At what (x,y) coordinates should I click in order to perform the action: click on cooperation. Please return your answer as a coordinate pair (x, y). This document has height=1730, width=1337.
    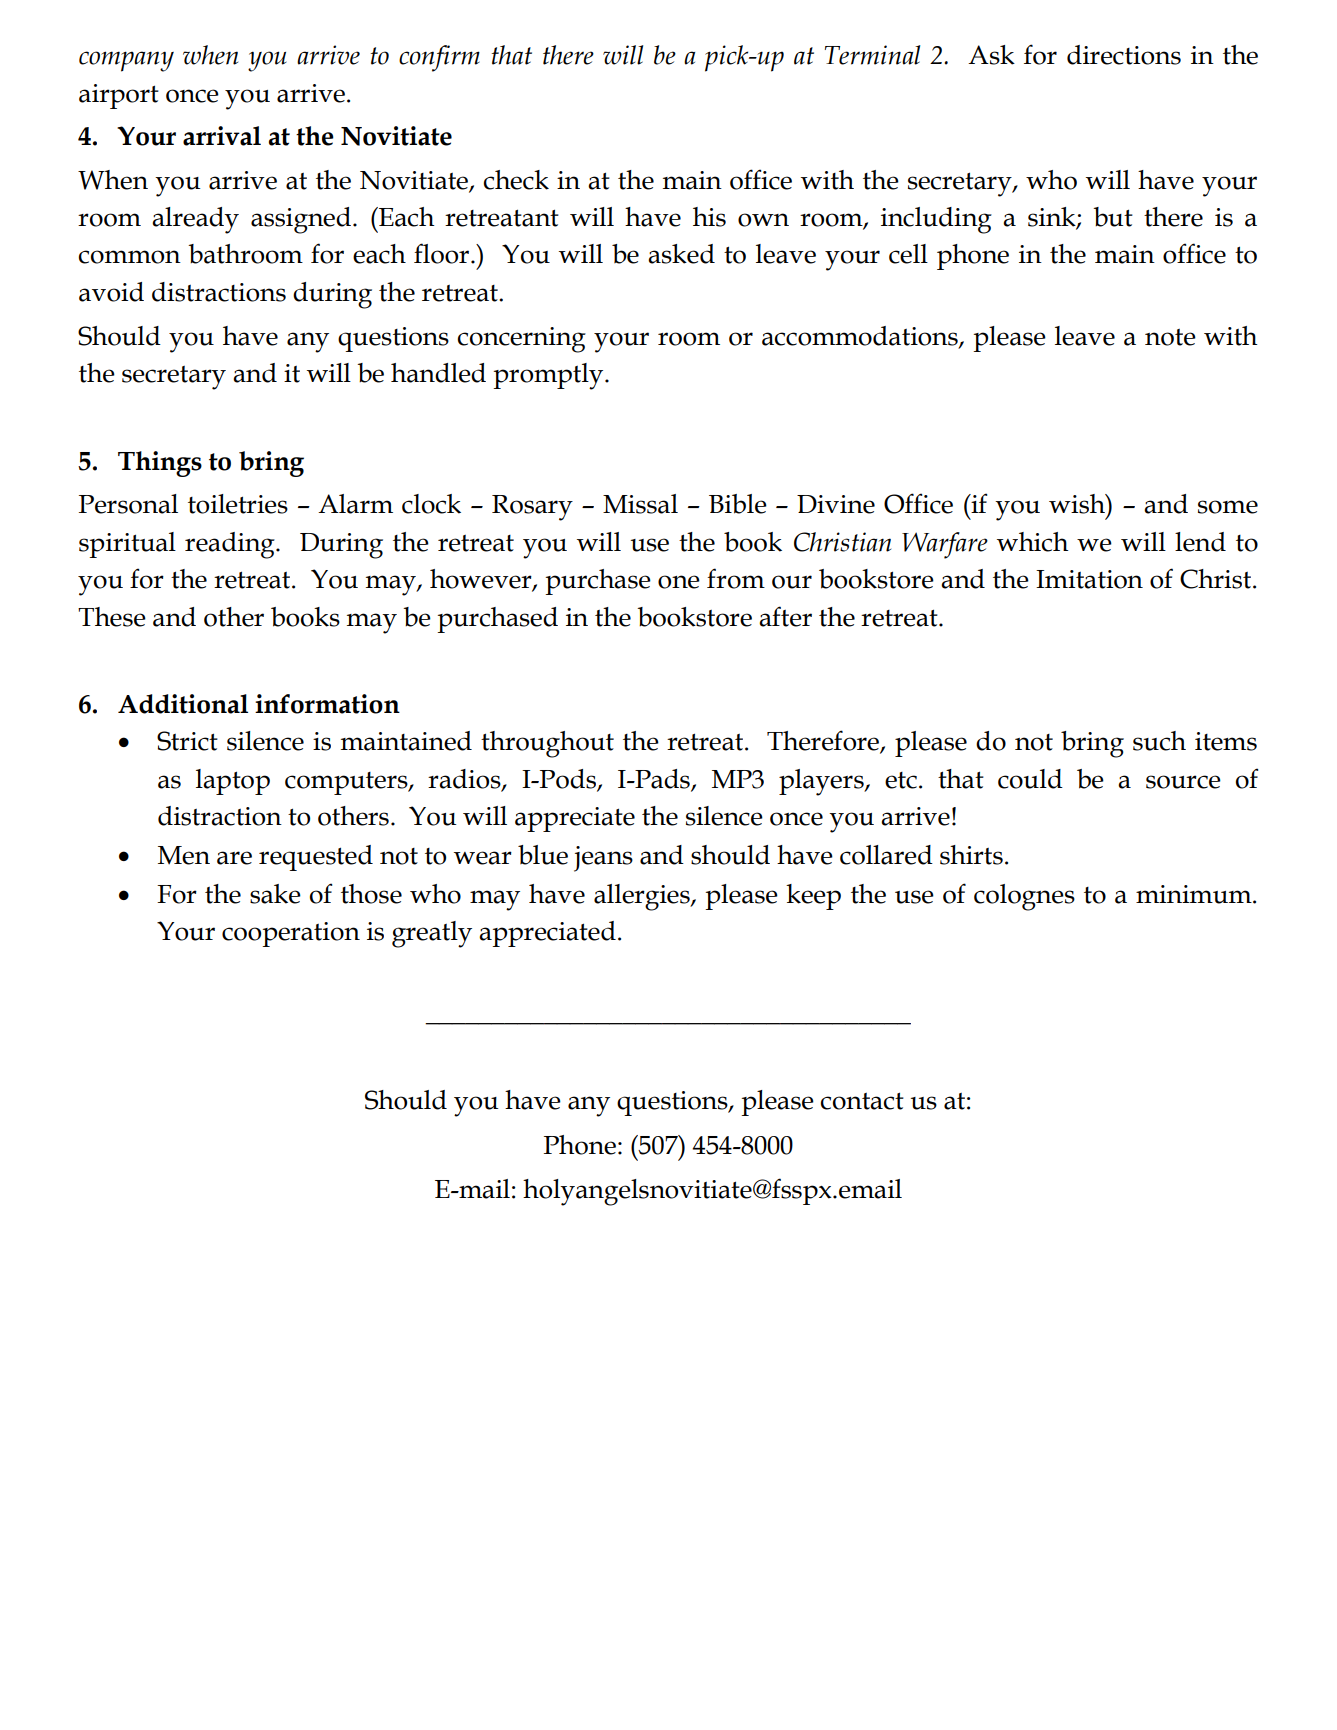
    Looking at the image, I should click on (291, 934).
